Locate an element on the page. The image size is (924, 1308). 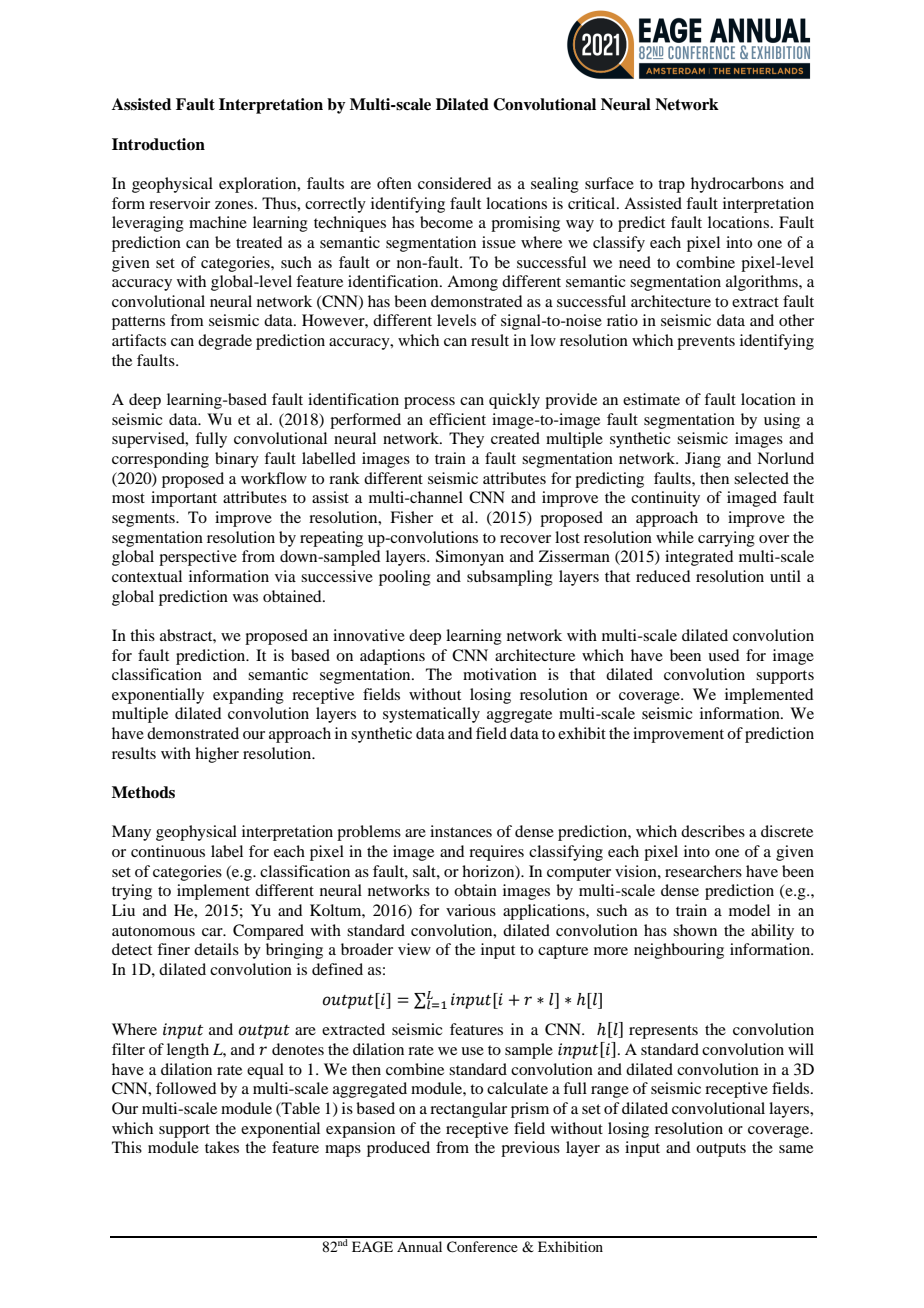
shown is located at coordinates (695, 930).
